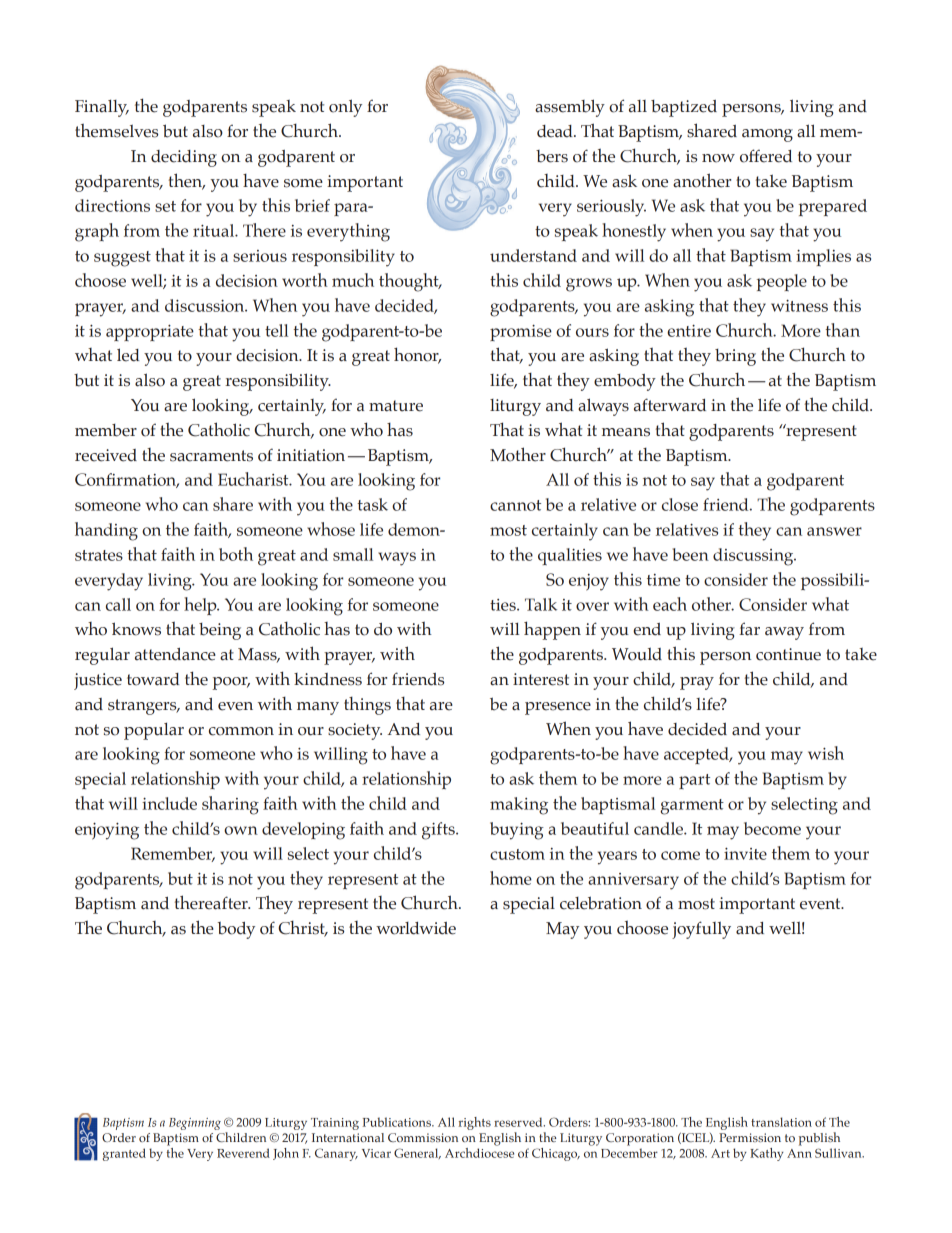 The width and height of the document is (952, 1233). Describe the element at coordinates (556, 131) in the document. I see `dead` at that location.
